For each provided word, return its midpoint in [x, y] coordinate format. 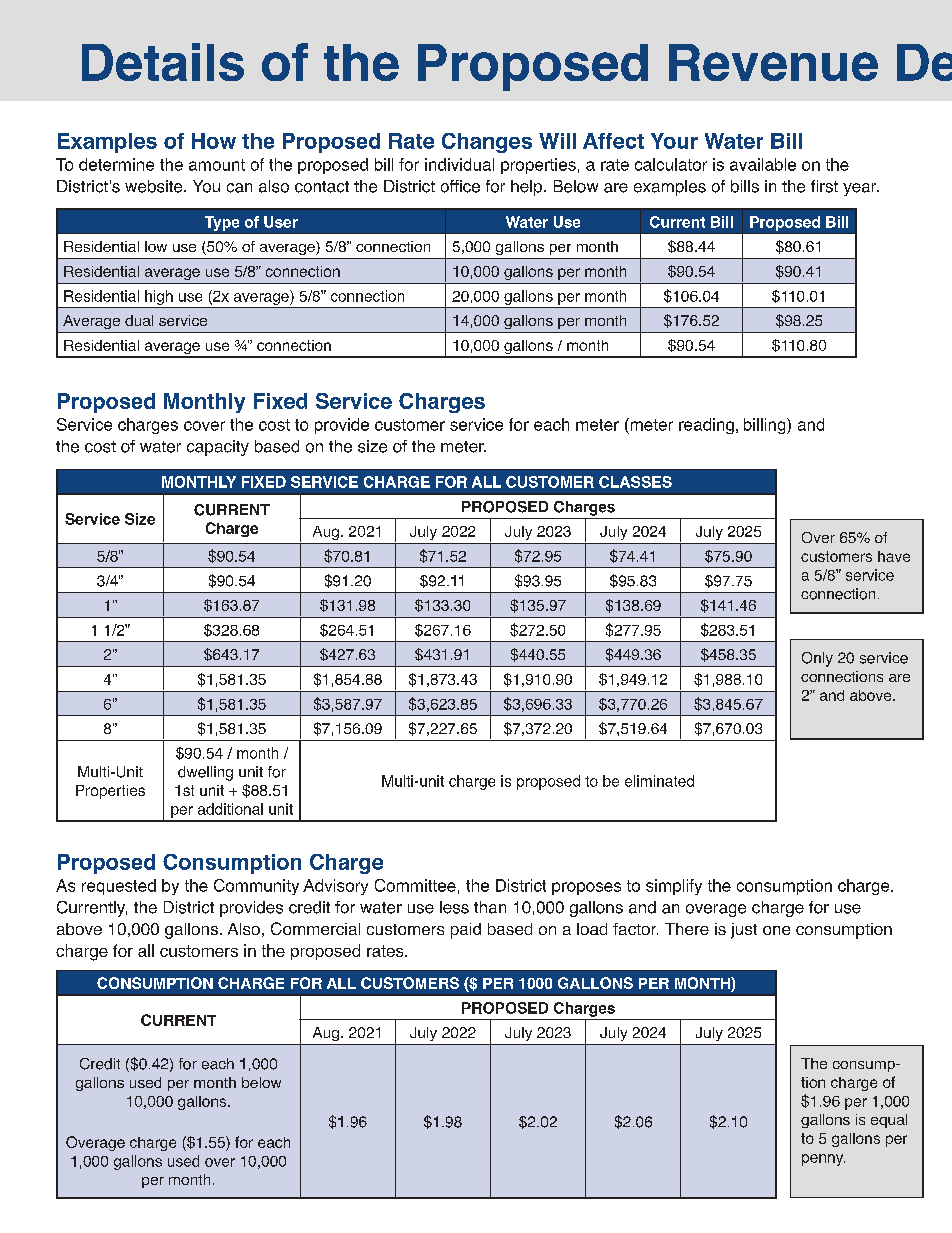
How [214, 141]
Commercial [315, 928]
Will [557, 141]
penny [823, 1160]
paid [466, 931]
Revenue [773, 62]
